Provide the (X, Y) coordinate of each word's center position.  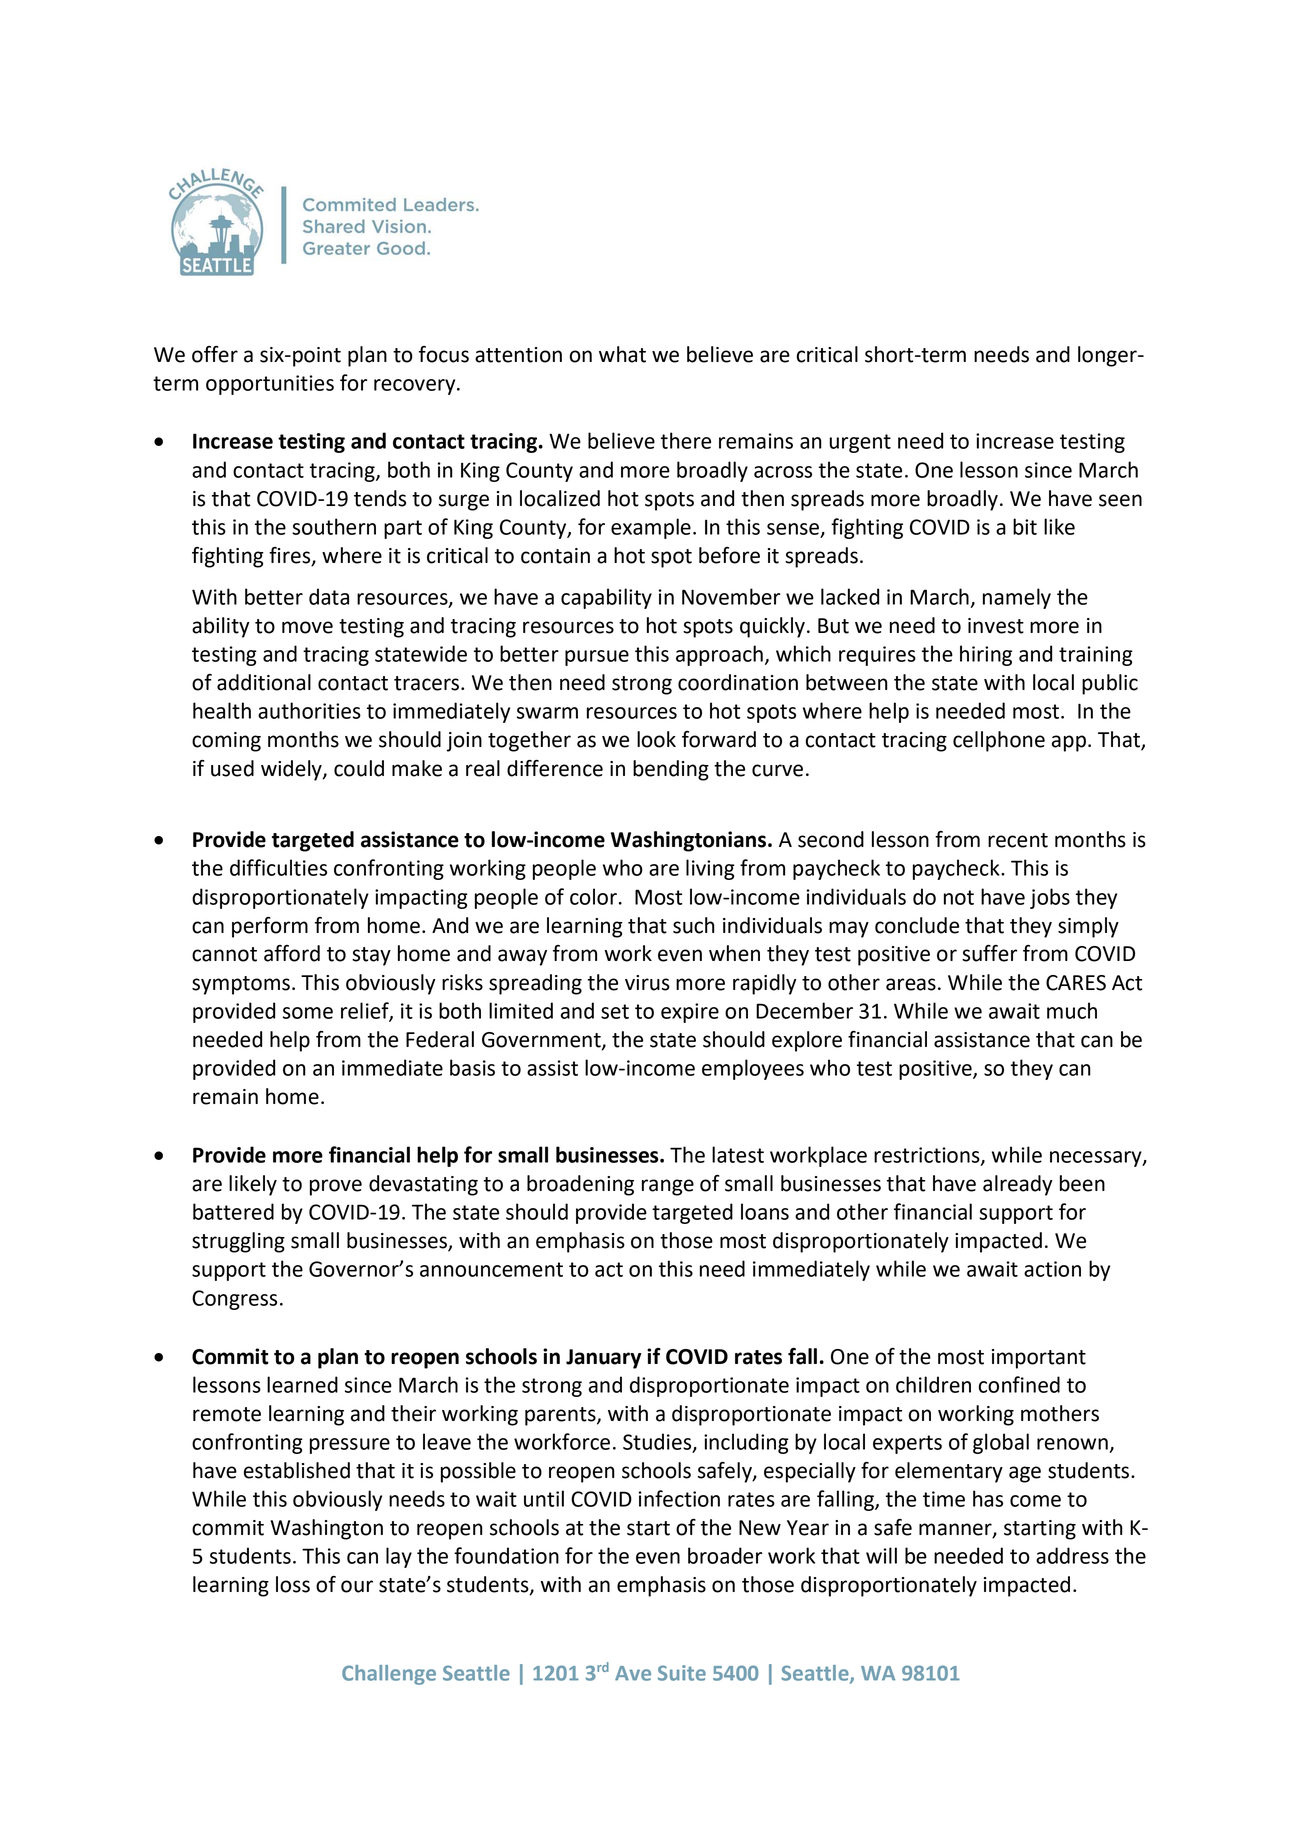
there (686, 440)
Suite (682, 1673)
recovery (416, 387)
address (1072, 1555)
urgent (860, 443)
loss (293, 1584)
